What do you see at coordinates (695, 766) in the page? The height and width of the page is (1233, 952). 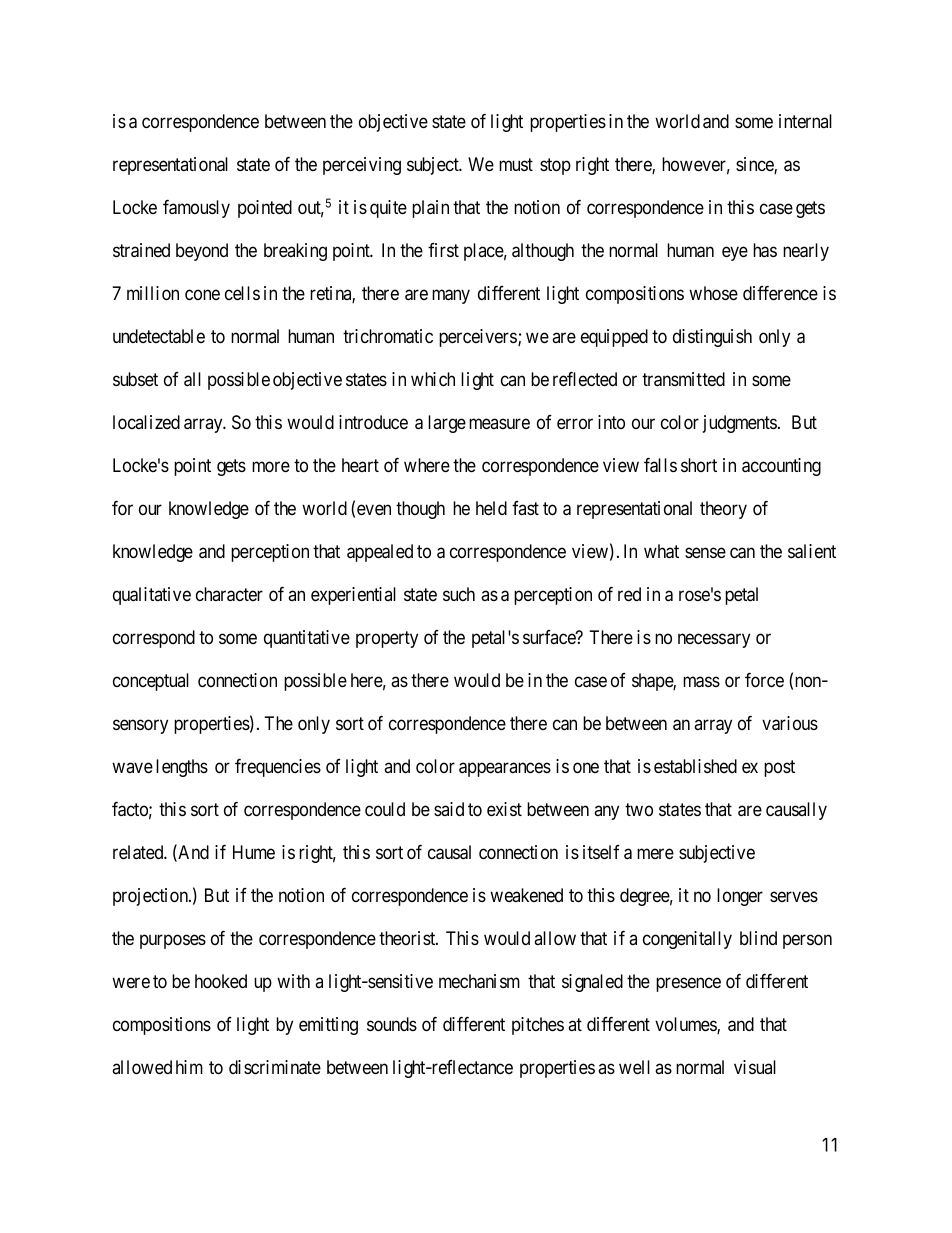 I see `established` at bounding box center [695, 766].
